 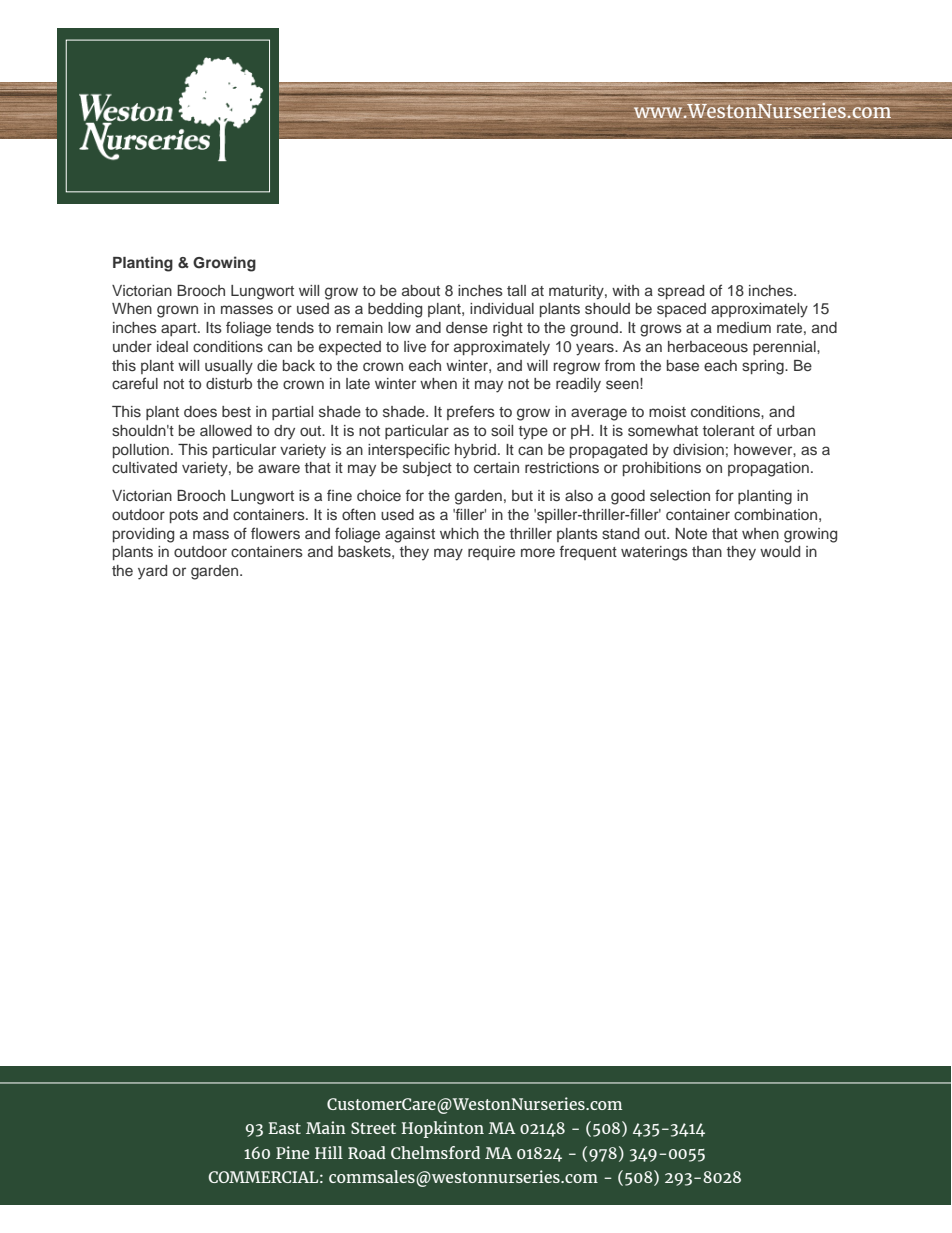 I want to click on require, so click(x=491, y=553).
